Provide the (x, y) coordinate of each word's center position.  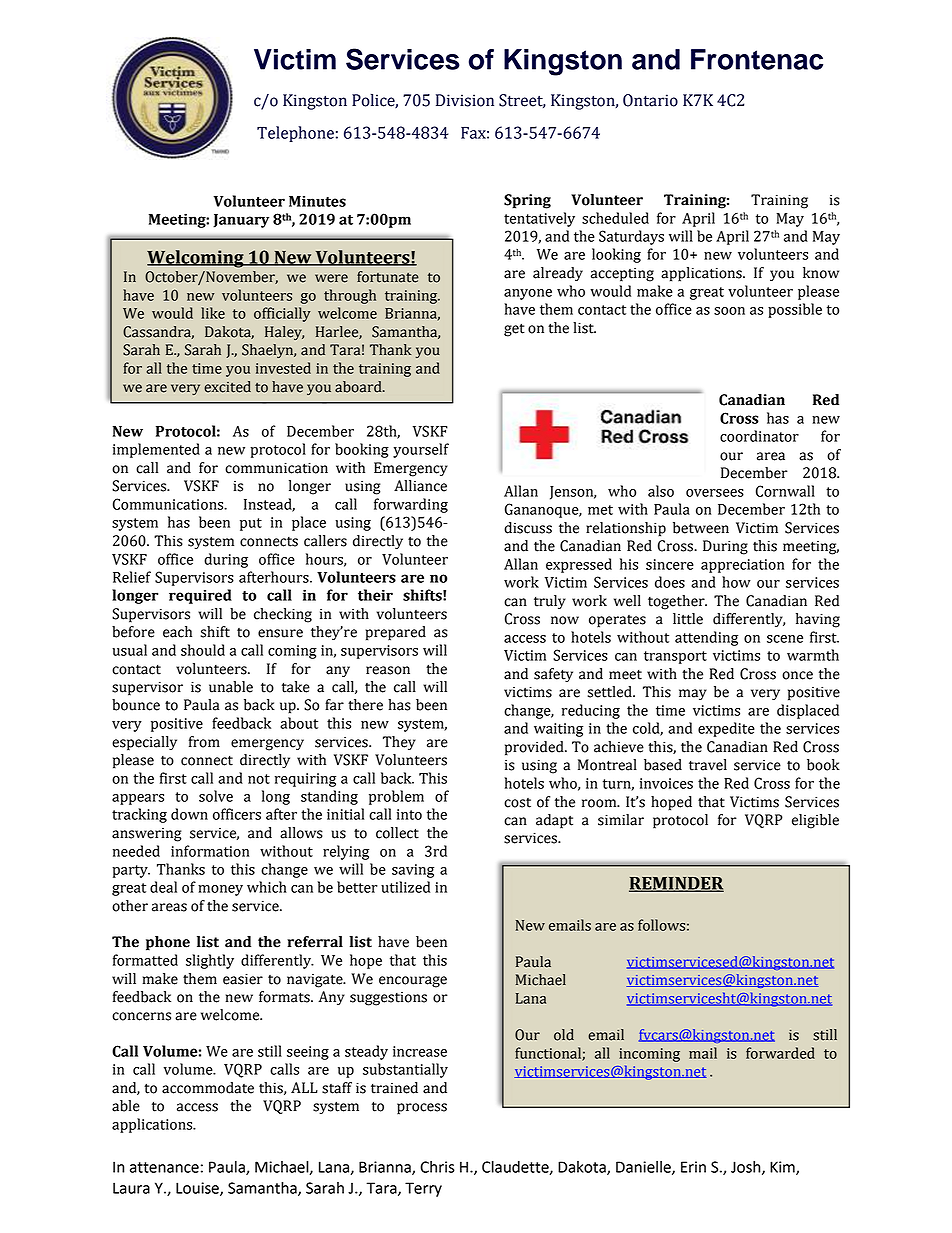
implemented (156, 450)
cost (517, 803)
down (189, 814)
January (241, 221)
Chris (437, 1167)
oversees (715, 493)
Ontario (650, 100)
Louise (198, 1189)
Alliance (420, 486)
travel (708, 765)
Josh (747, 1168)
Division (465, 100)
